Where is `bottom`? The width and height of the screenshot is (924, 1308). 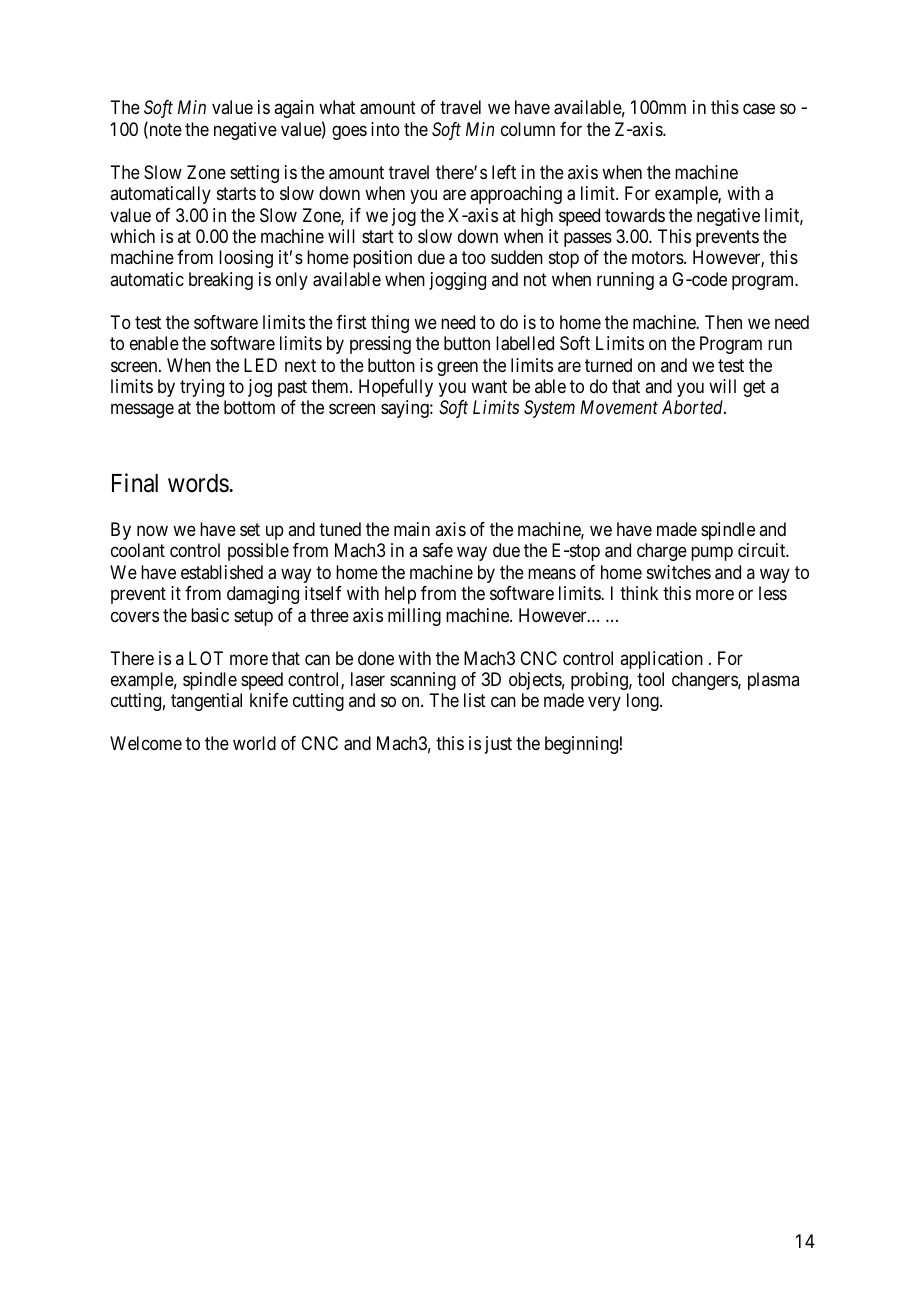 bottom is located at coordinates (249, 407).
